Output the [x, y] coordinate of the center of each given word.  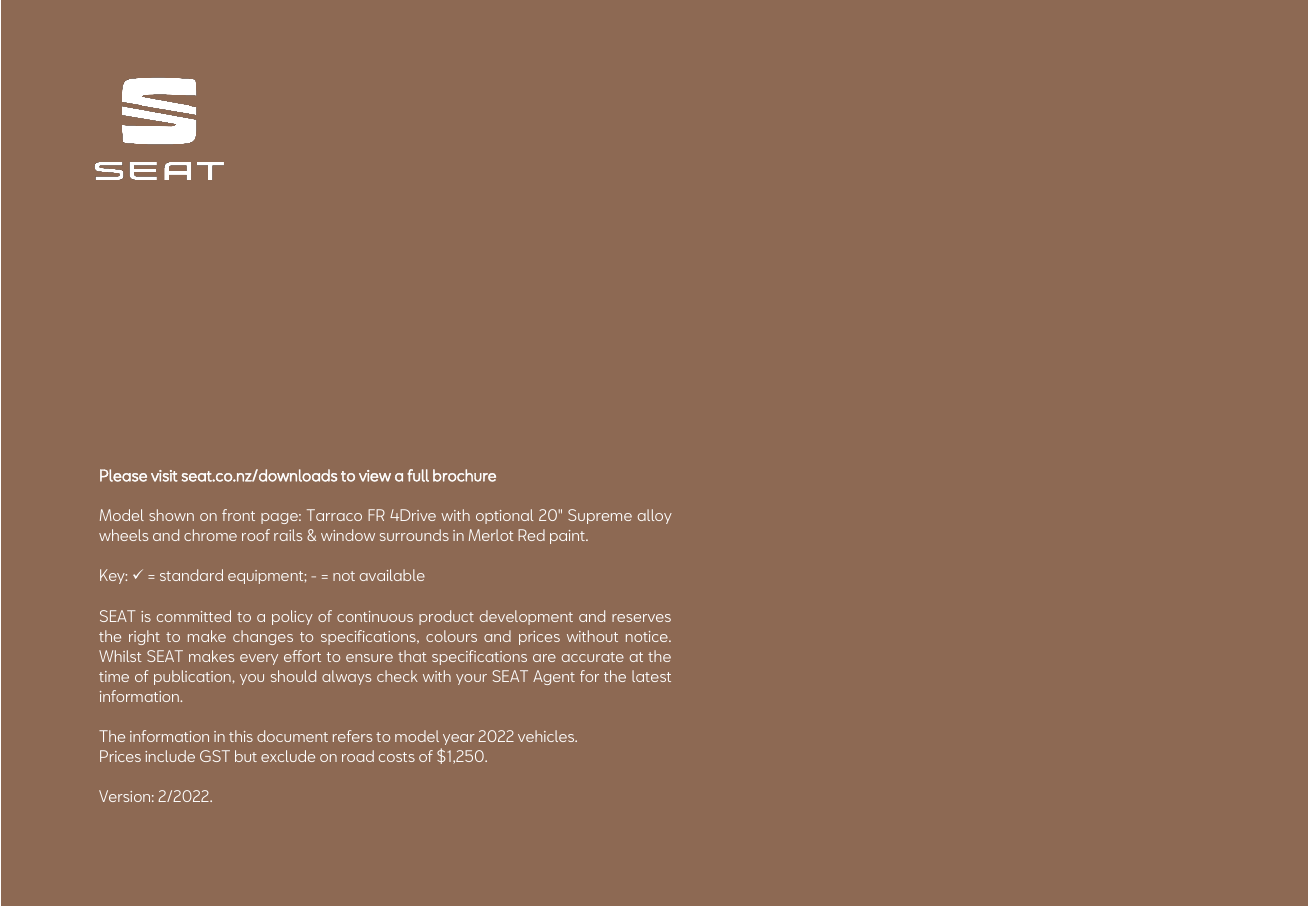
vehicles [547, 736]
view [375, 476]
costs [397, 757]
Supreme [600, 516]
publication [192, 677]
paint [568, 537]
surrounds [414, 535]
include [170, 756]
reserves [641, 618]
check [397, 676]
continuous [375, 616]
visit [164, 476]
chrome [210, 535]
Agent [554, 677]
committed [194, 616]
